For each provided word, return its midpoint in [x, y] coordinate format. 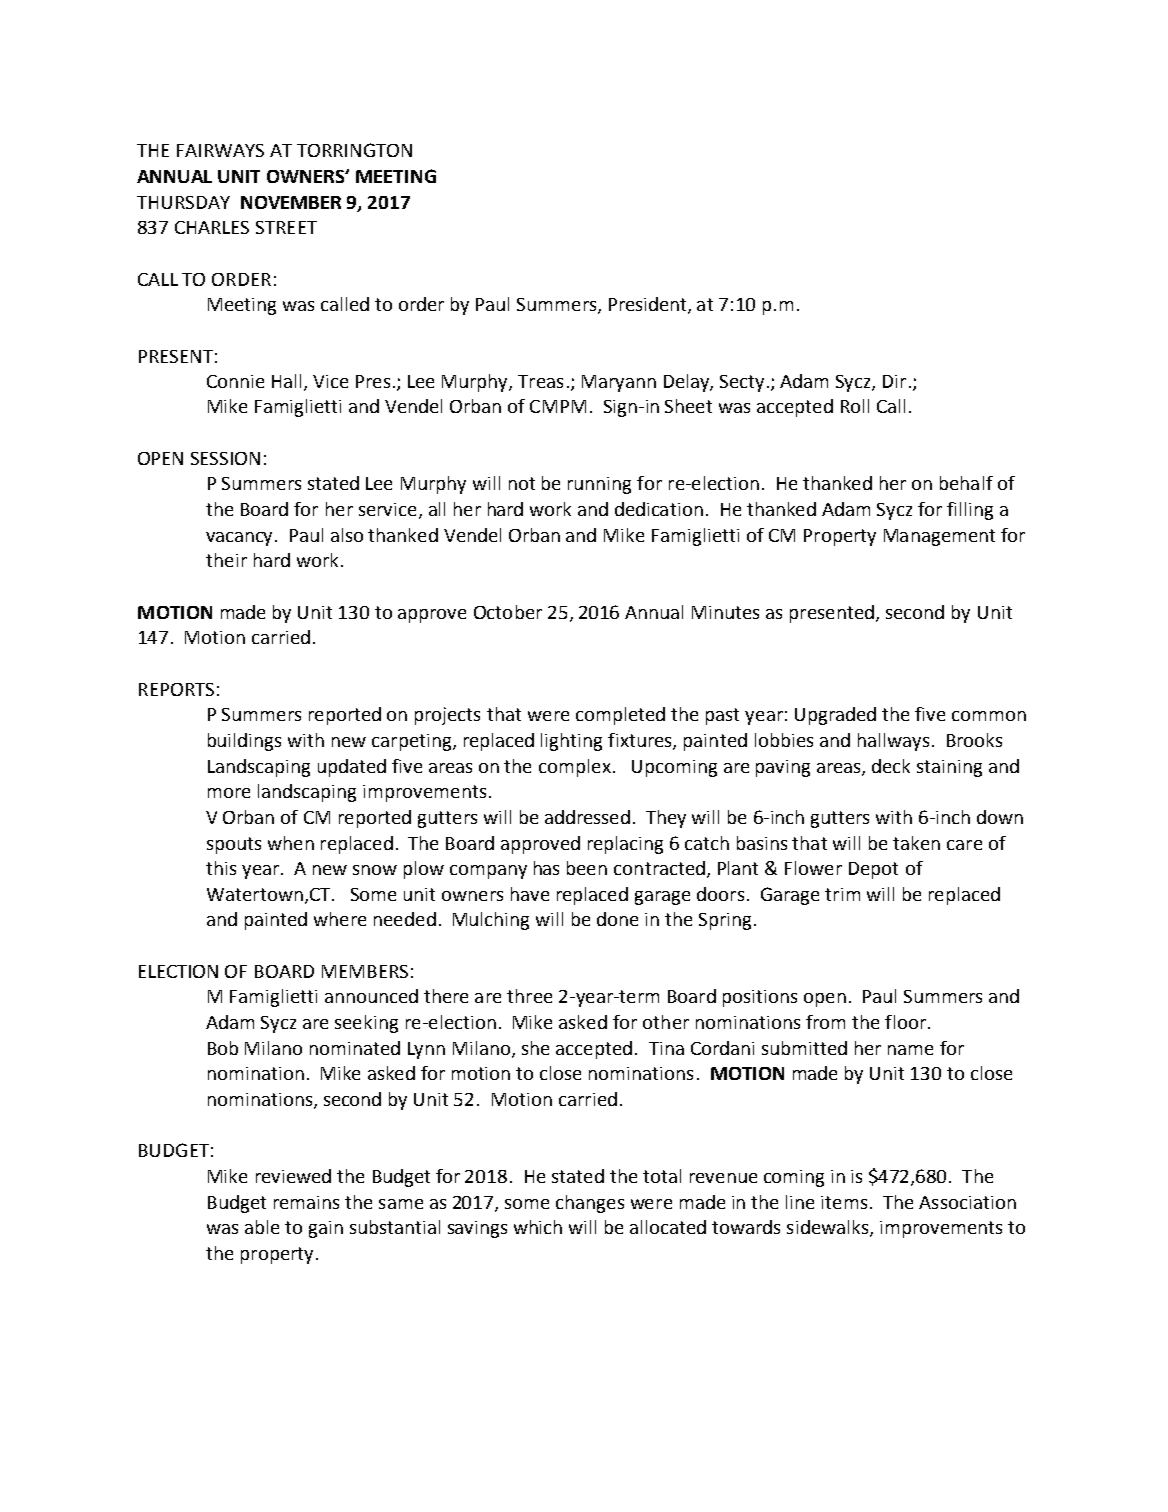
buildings [244, 742]
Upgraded [835, 716]
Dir [894, 381]
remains [306, 1202]
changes [590, 1204]
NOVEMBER [291, 202]
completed [620, 716]
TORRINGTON [354, 150]
